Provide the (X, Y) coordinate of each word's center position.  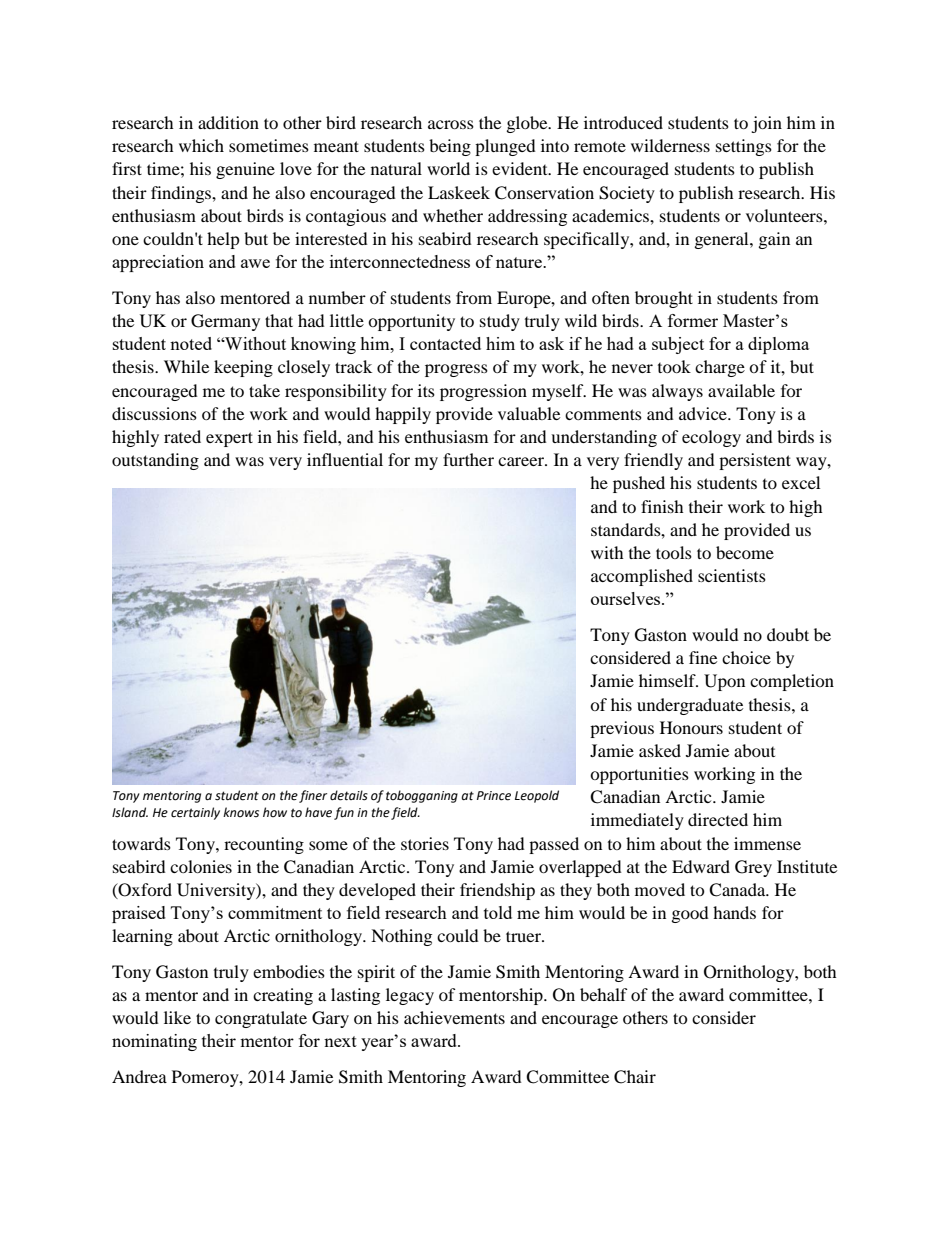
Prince (494, 796)
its (426, 390)
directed (718, 819)
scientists (732, 575)
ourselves (627, 598)
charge (720, 368)
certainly (195, 813)
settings (744, 147)
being (450, 147)
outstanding (155, 461)
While (186, 366)
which (201, 145)
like (177, 1017)
